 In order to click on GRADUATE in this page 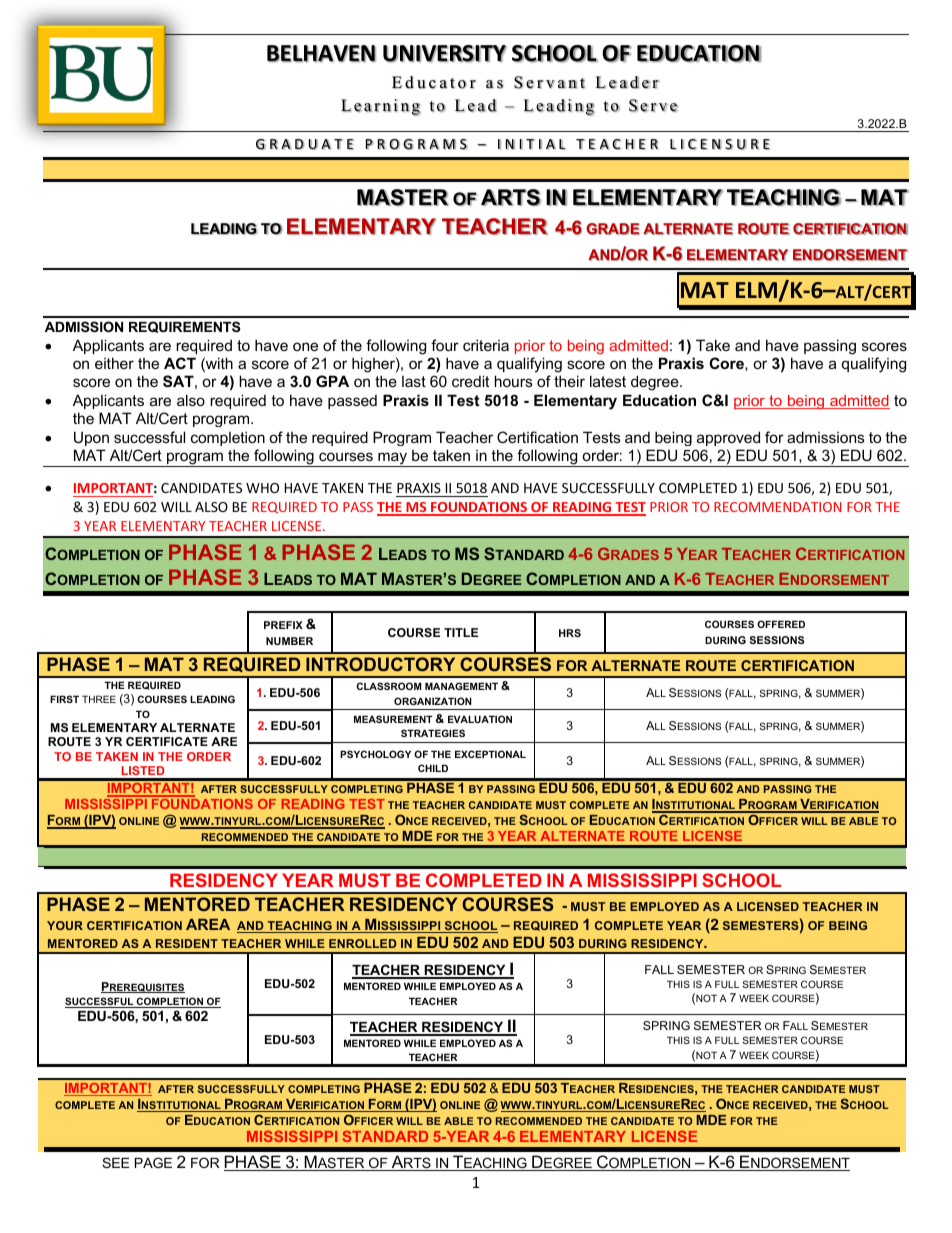, I will do `click(305, 144)`.
